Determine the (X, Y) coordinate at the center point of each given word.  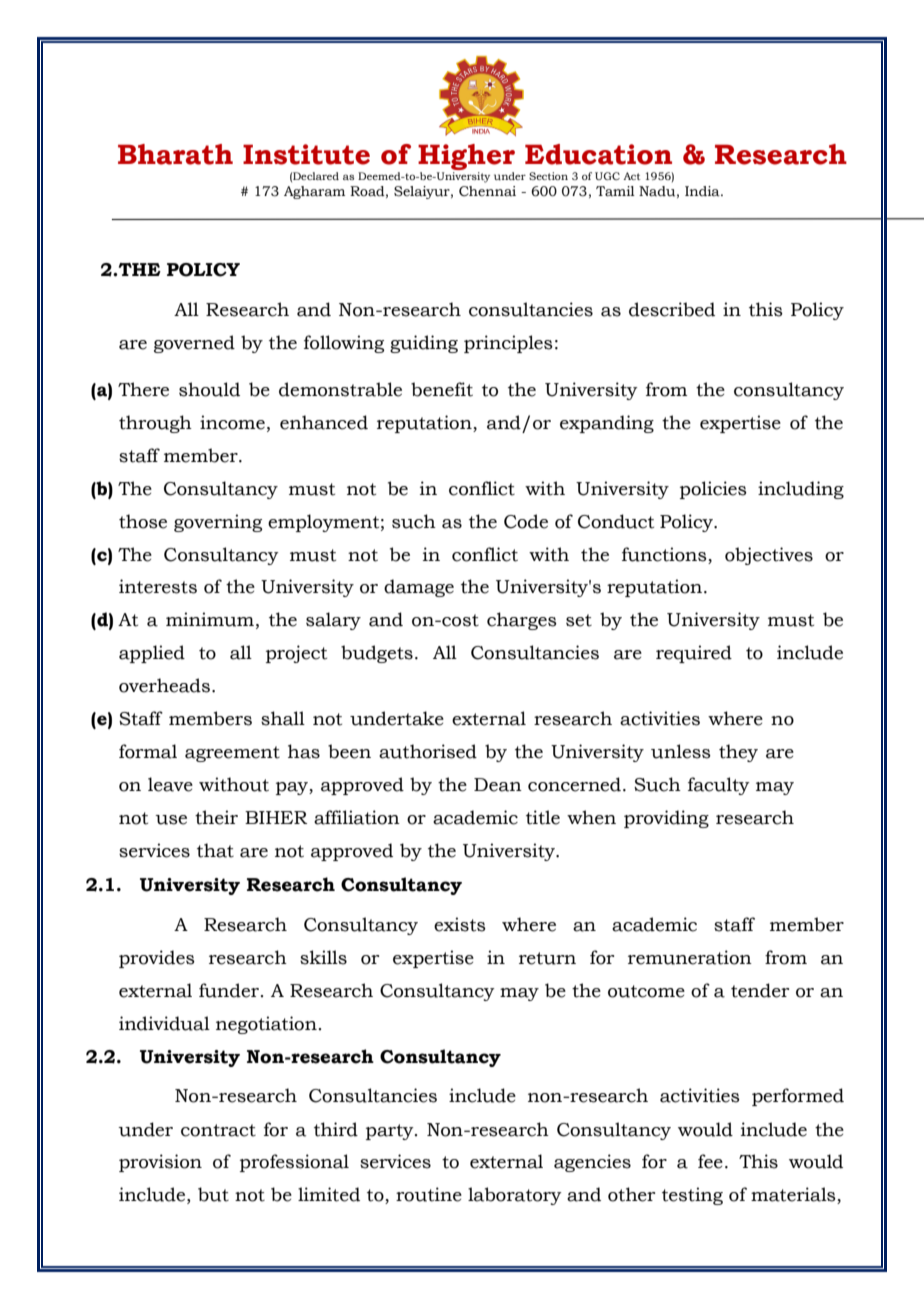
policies (713, 490)
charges (522, 621)
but (213, 1194)
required (694, 654)
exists (460, 924)
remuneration (690, 957)
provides (157, 959)
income (232, 422)
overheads (164, 685)
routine (429, 1194)
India (703, 191)
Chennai (487, 191)
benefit (442, 389)
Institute (306, 154)
